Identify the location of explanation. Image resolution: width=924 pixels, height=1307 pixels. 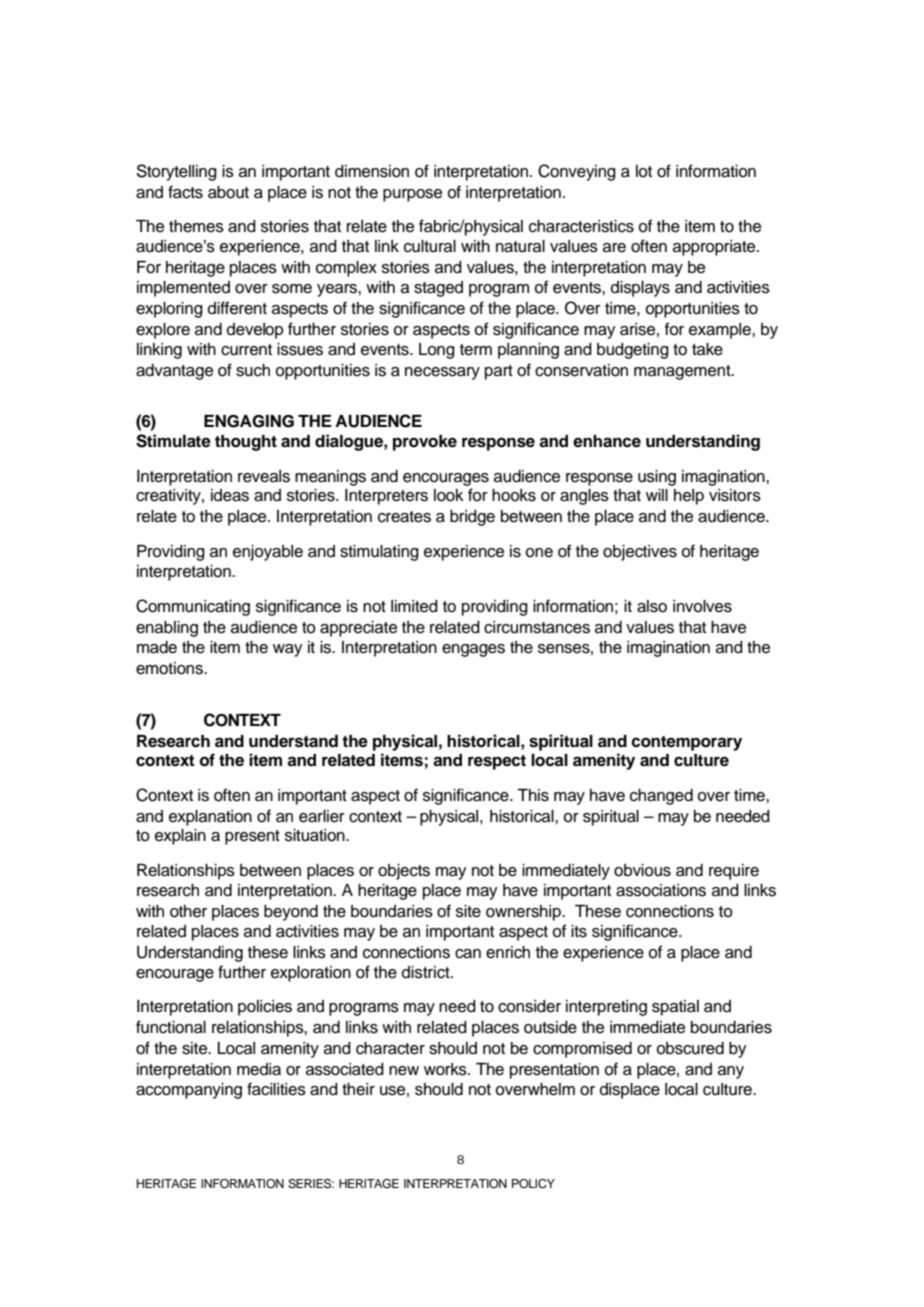
(210, 818).
